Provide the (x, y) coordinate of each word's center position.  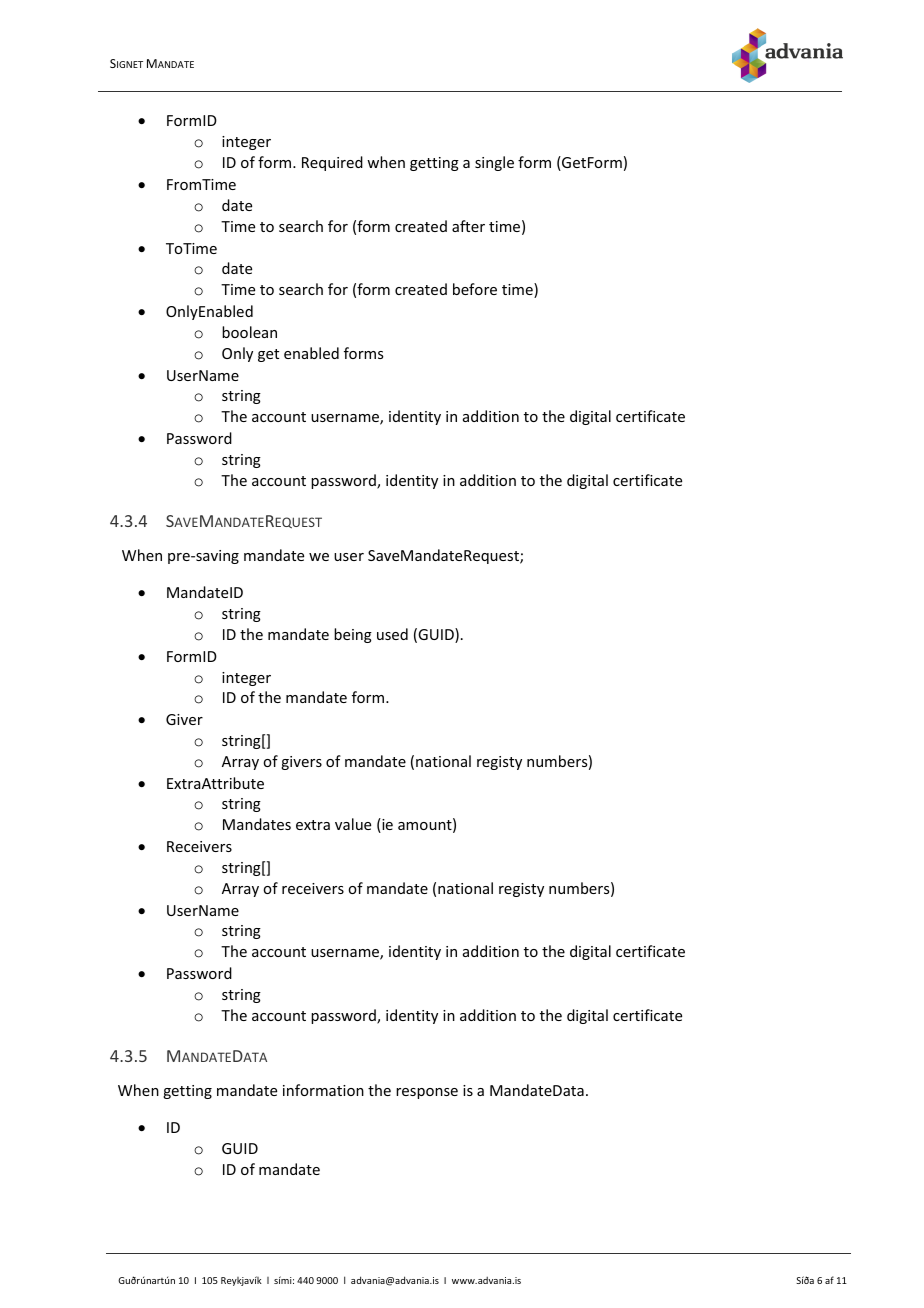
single (494, 163)
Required (332, 163)
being (353, 635)
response (427, 1093)
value (353, 824)
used (392, 634)
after (468, 226)
